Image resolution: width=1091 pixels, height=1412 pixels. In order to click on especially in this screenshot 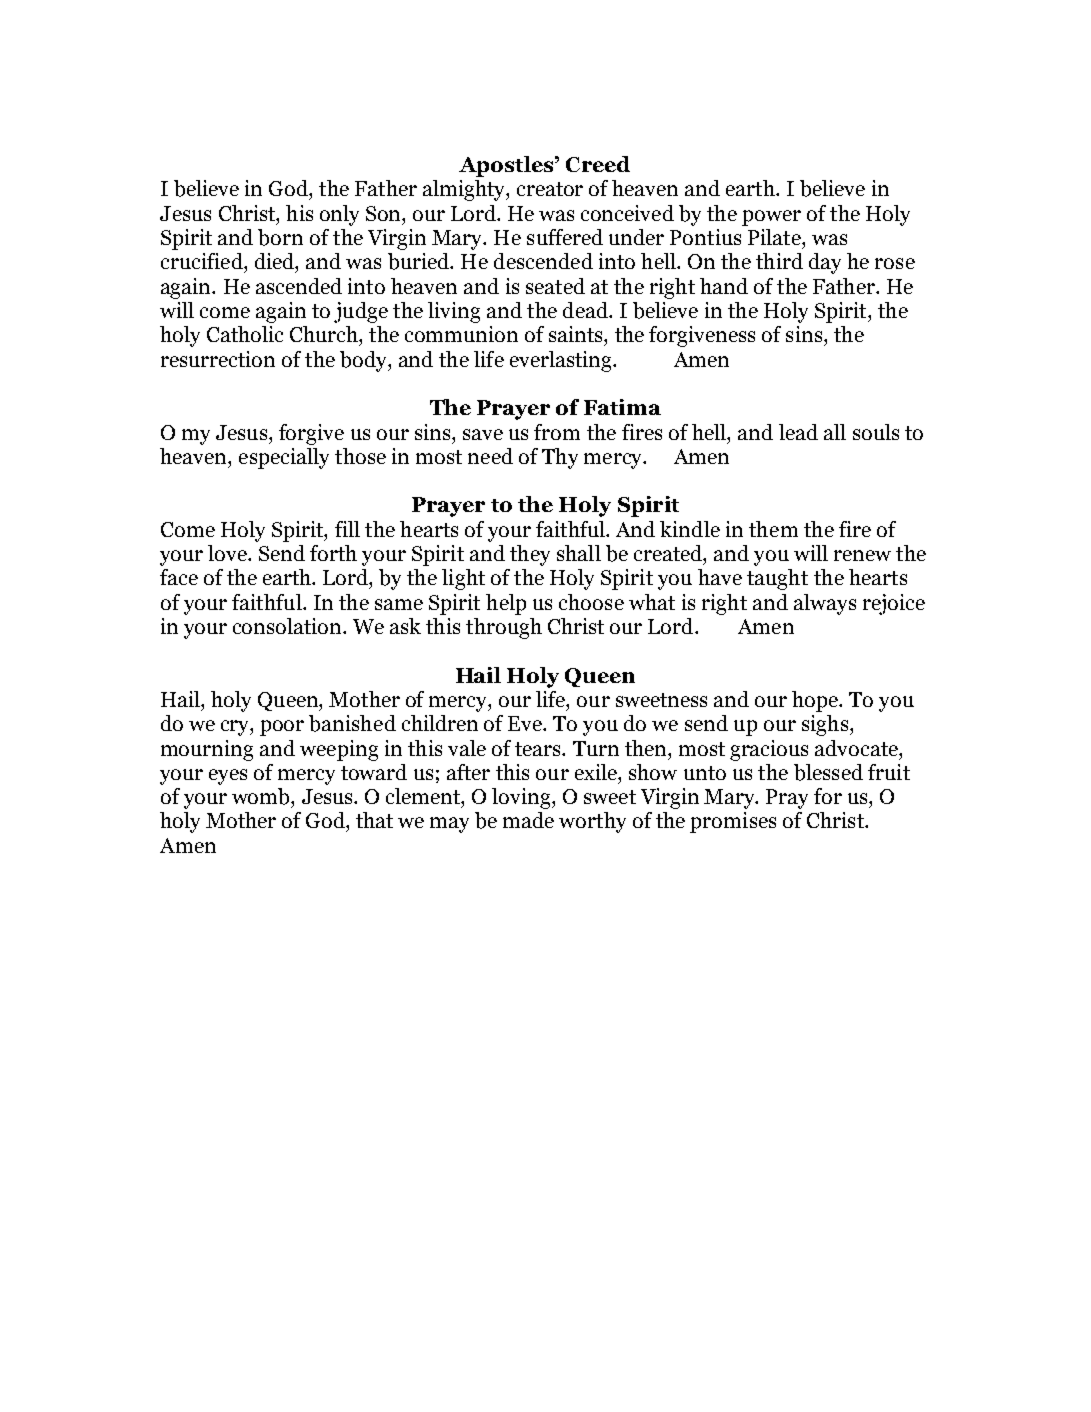, I will do `click(284, 458)`.
